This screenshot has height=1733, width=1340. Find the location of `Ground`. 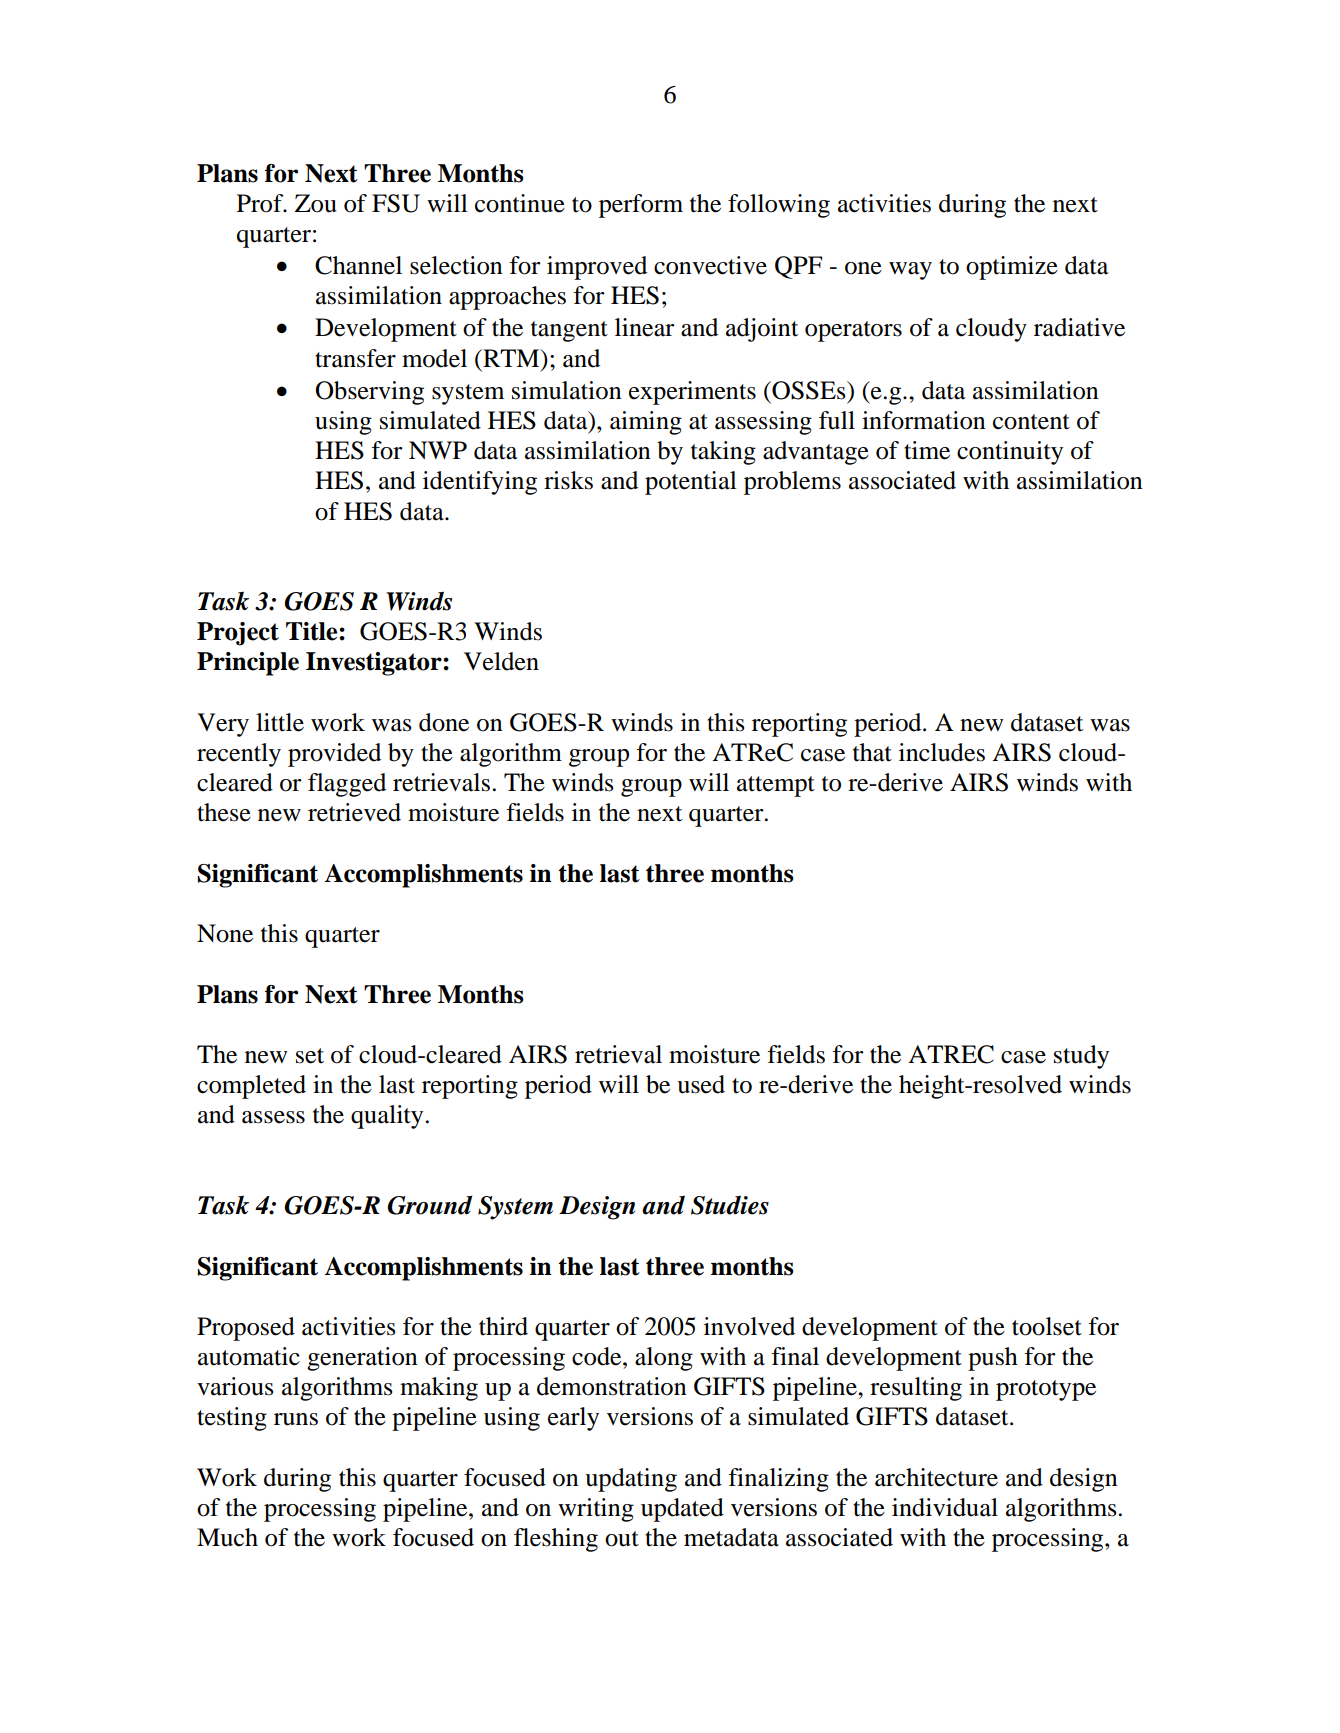

Ground is located at coordinates (429, 1205).
